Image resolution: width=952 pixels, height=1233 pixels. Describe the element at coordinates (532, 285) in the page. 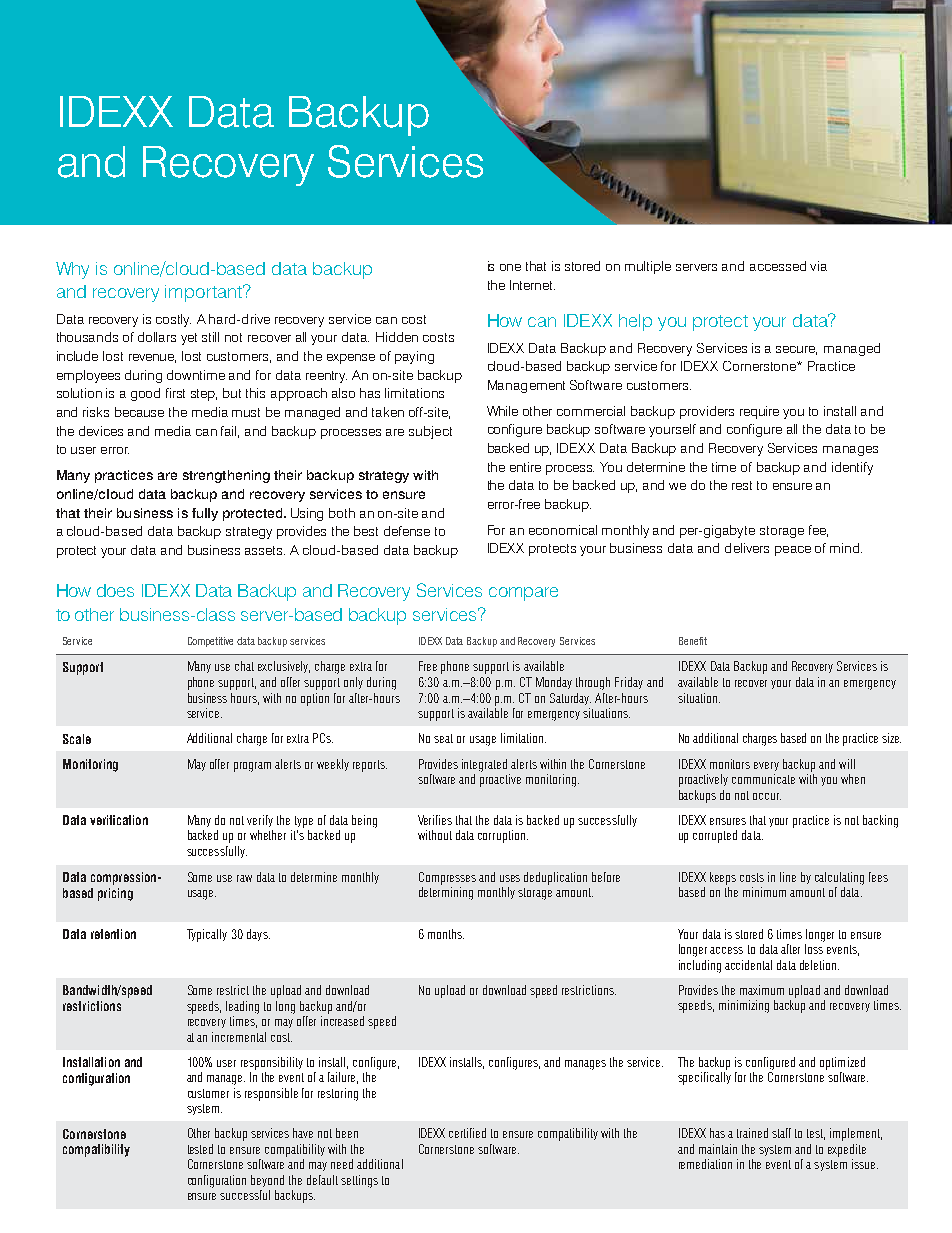

I see `Internet` at that location.
